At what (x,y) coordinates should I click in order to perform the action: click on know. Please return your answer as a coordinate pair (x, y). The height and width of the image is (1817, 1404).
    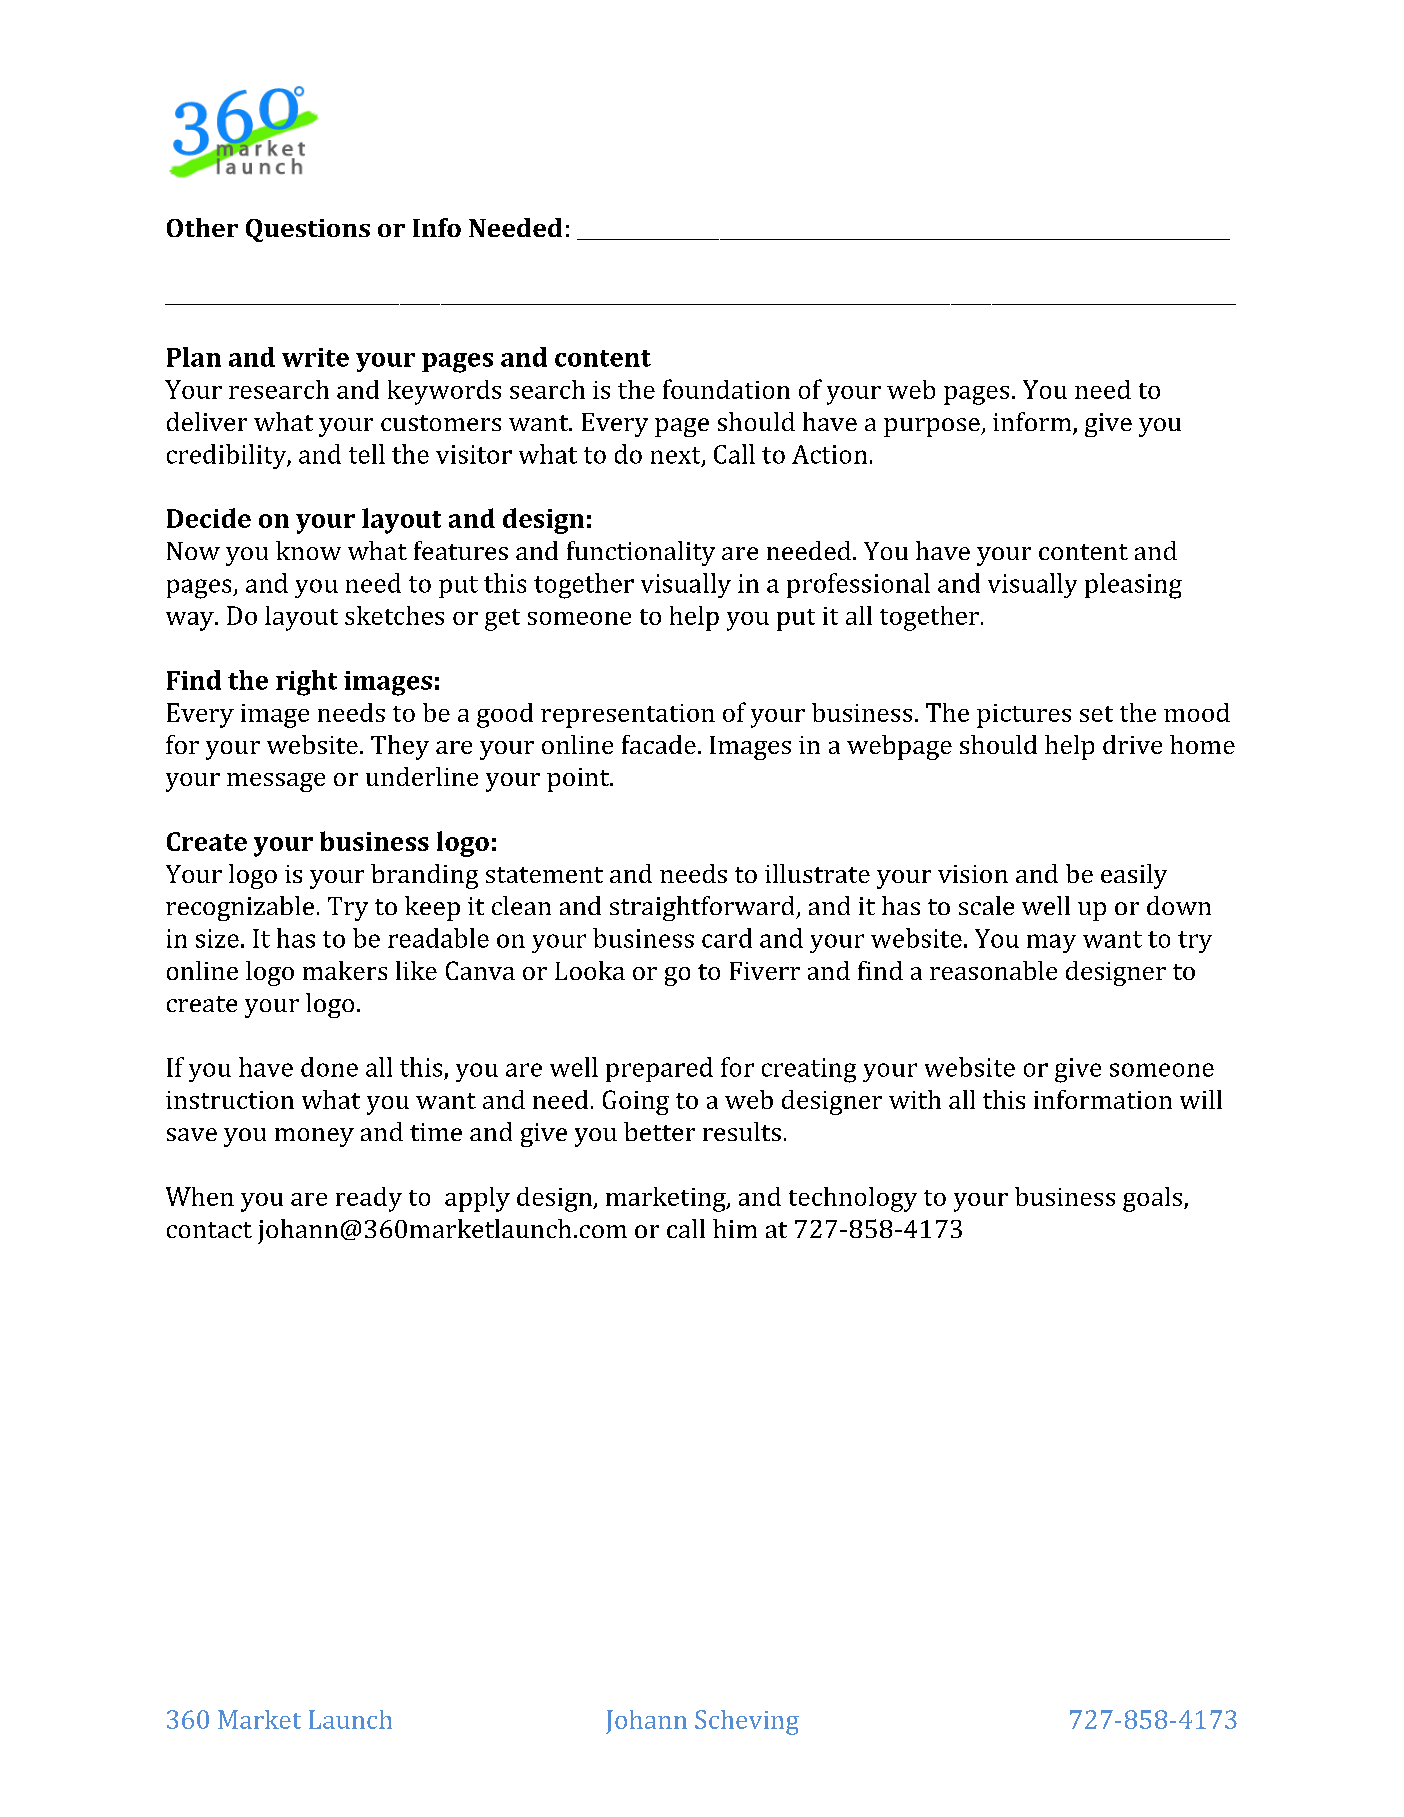
    Looking at the image, I should click on (308, 550).
